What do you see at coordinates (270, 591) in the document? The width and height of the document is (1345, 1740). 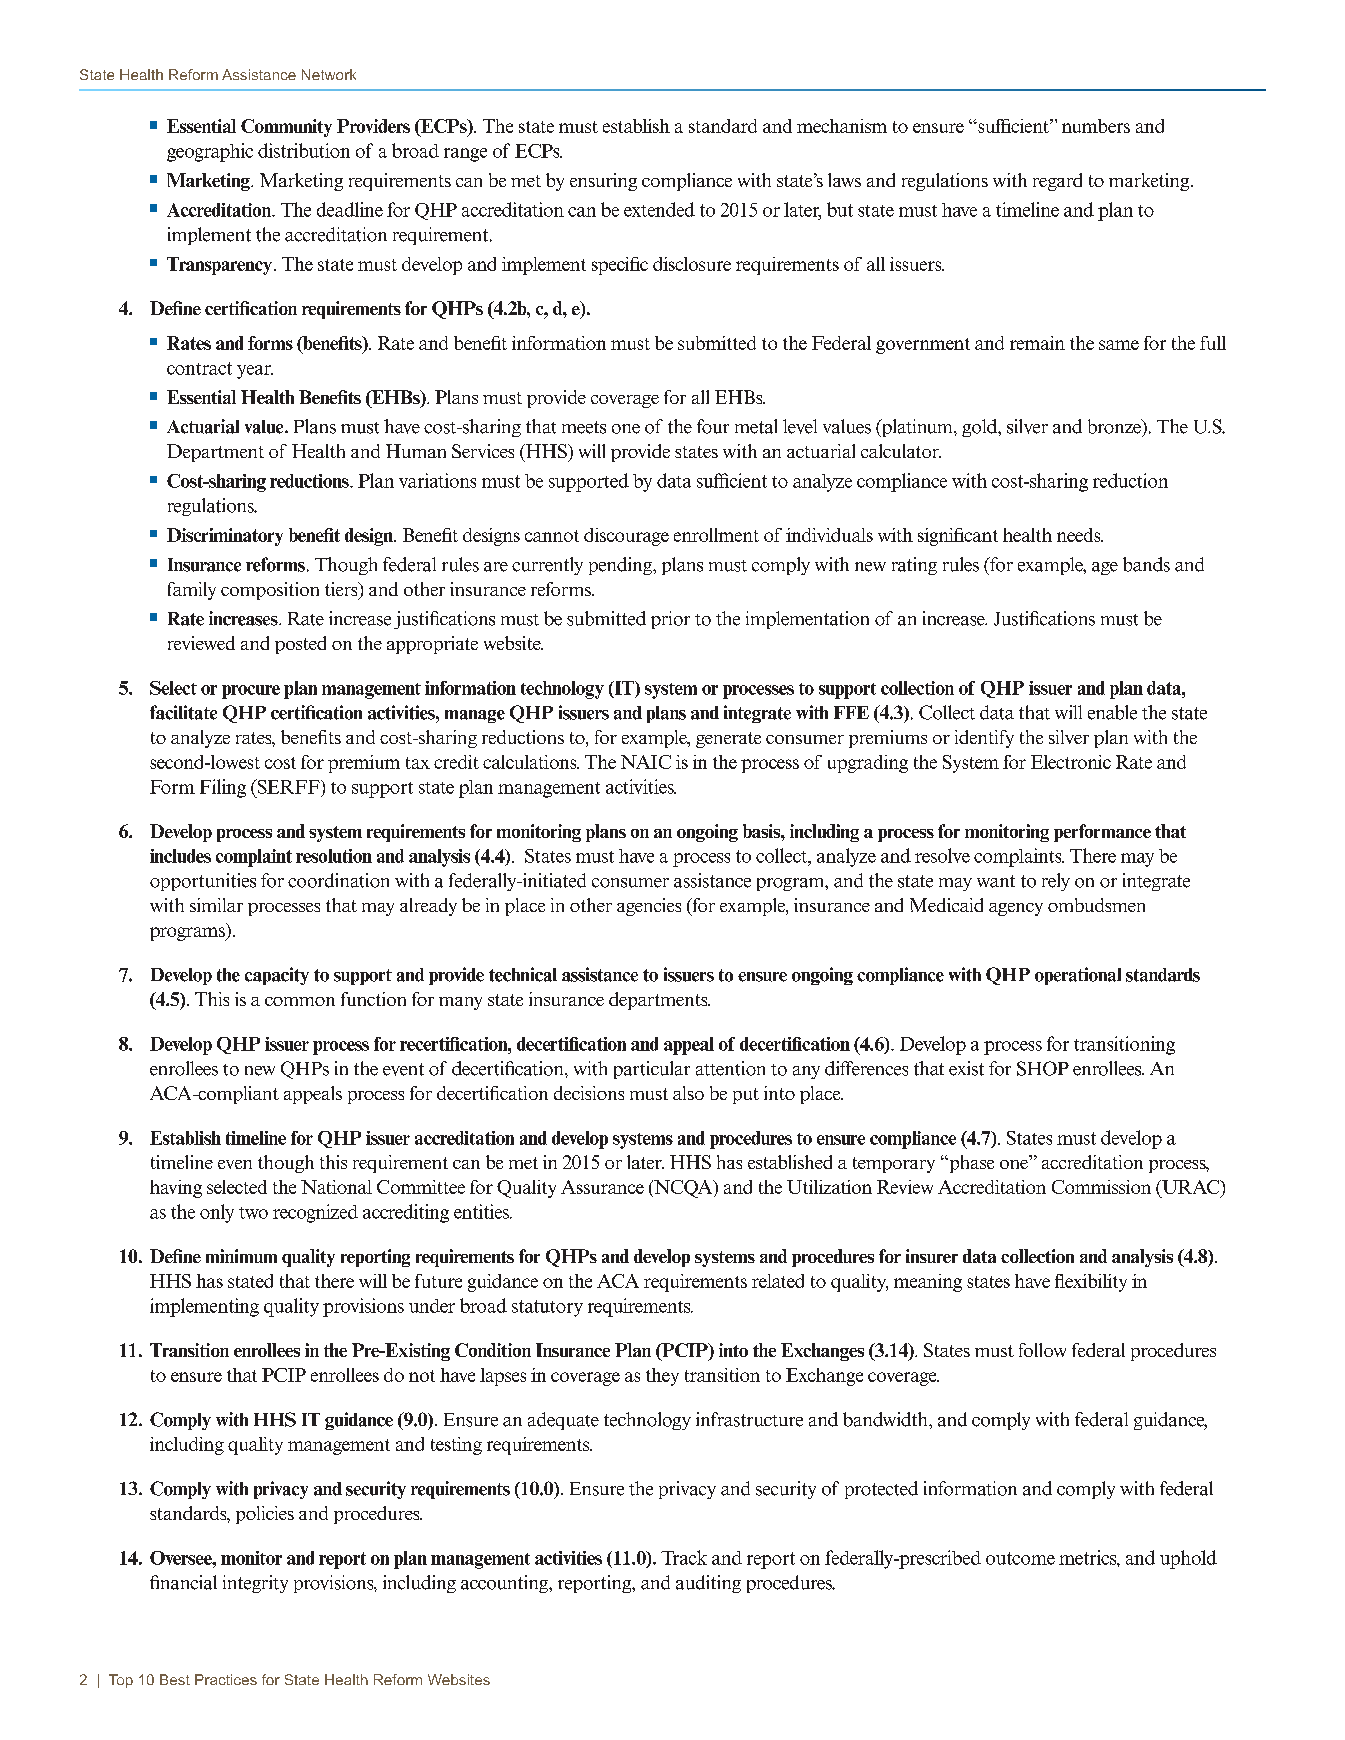 I see `composition` at bounding box center [270, 591].
